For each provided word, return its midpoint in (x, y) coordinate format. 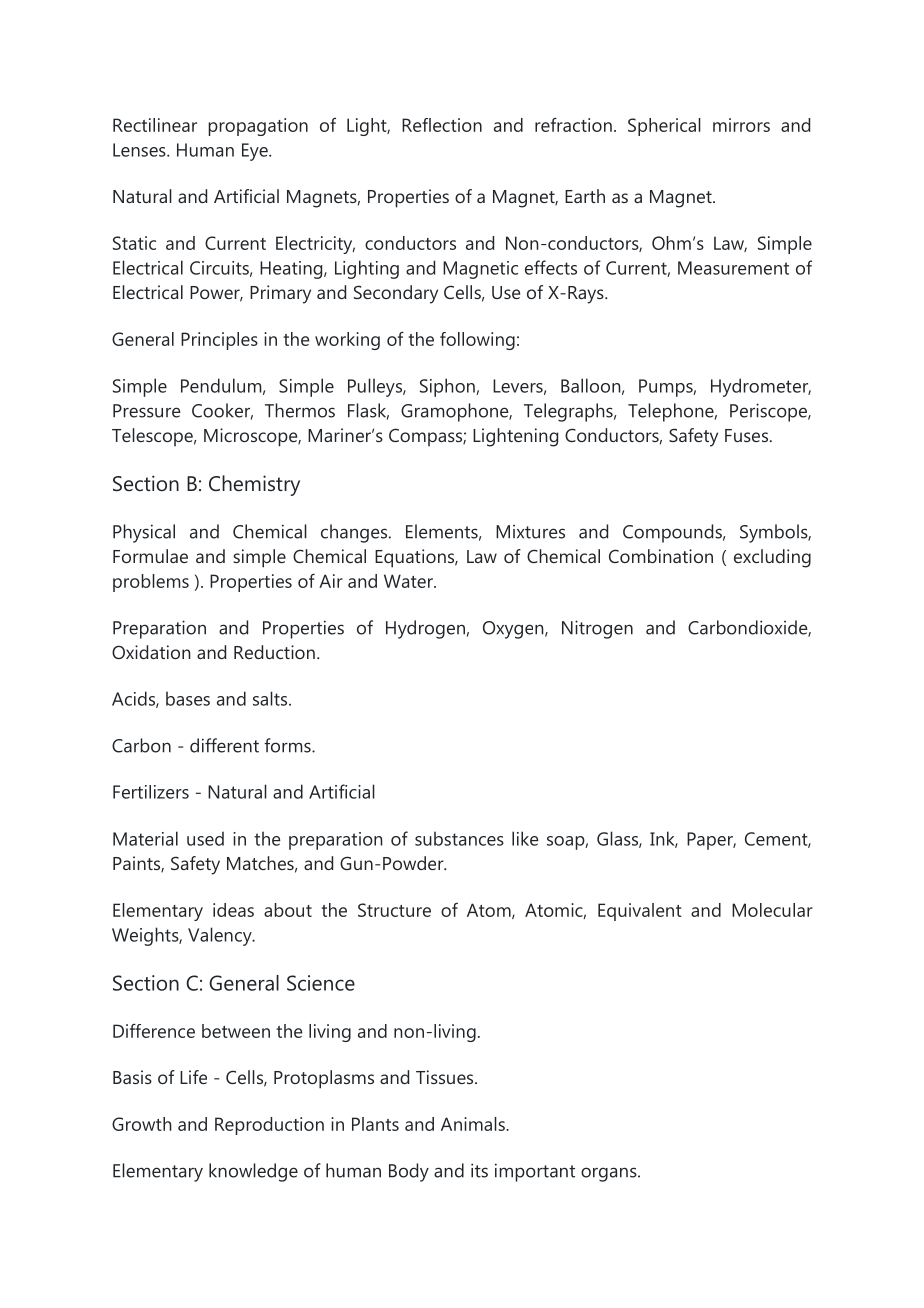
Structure (394, 910)
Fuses (748, 435)
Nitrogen (597, 629)
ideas (233, 910)
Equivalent (640, 912)
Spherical (664, 127)
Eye (256, 152)
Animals (474, 1124)
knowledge (253, 1172)
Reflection (442, 125)
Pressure (147, 411)
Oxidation (151, 652)
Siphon (448, 387)
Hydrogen (425, 629)
